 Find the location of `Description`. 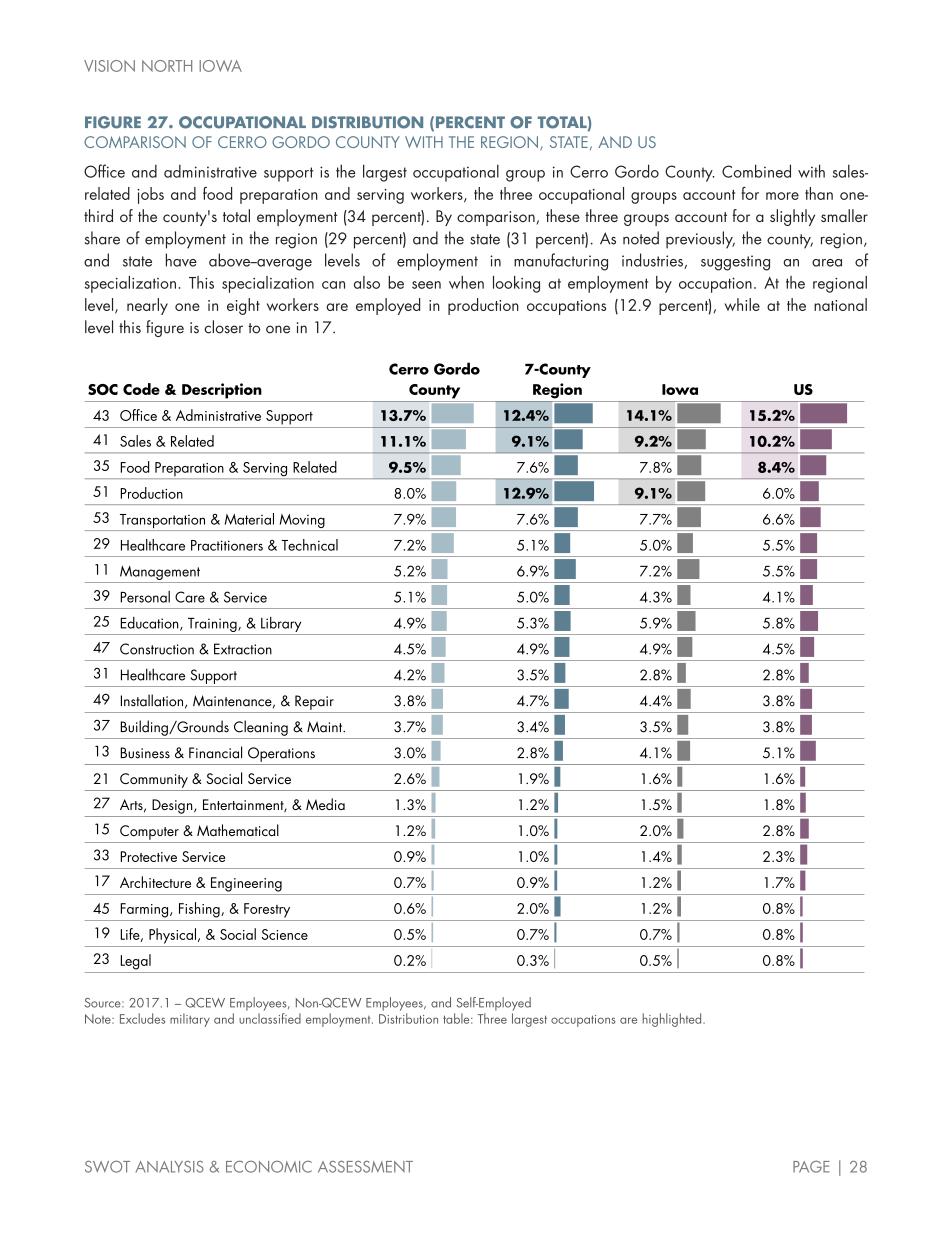

Description is located at coordinates (222, 391).
